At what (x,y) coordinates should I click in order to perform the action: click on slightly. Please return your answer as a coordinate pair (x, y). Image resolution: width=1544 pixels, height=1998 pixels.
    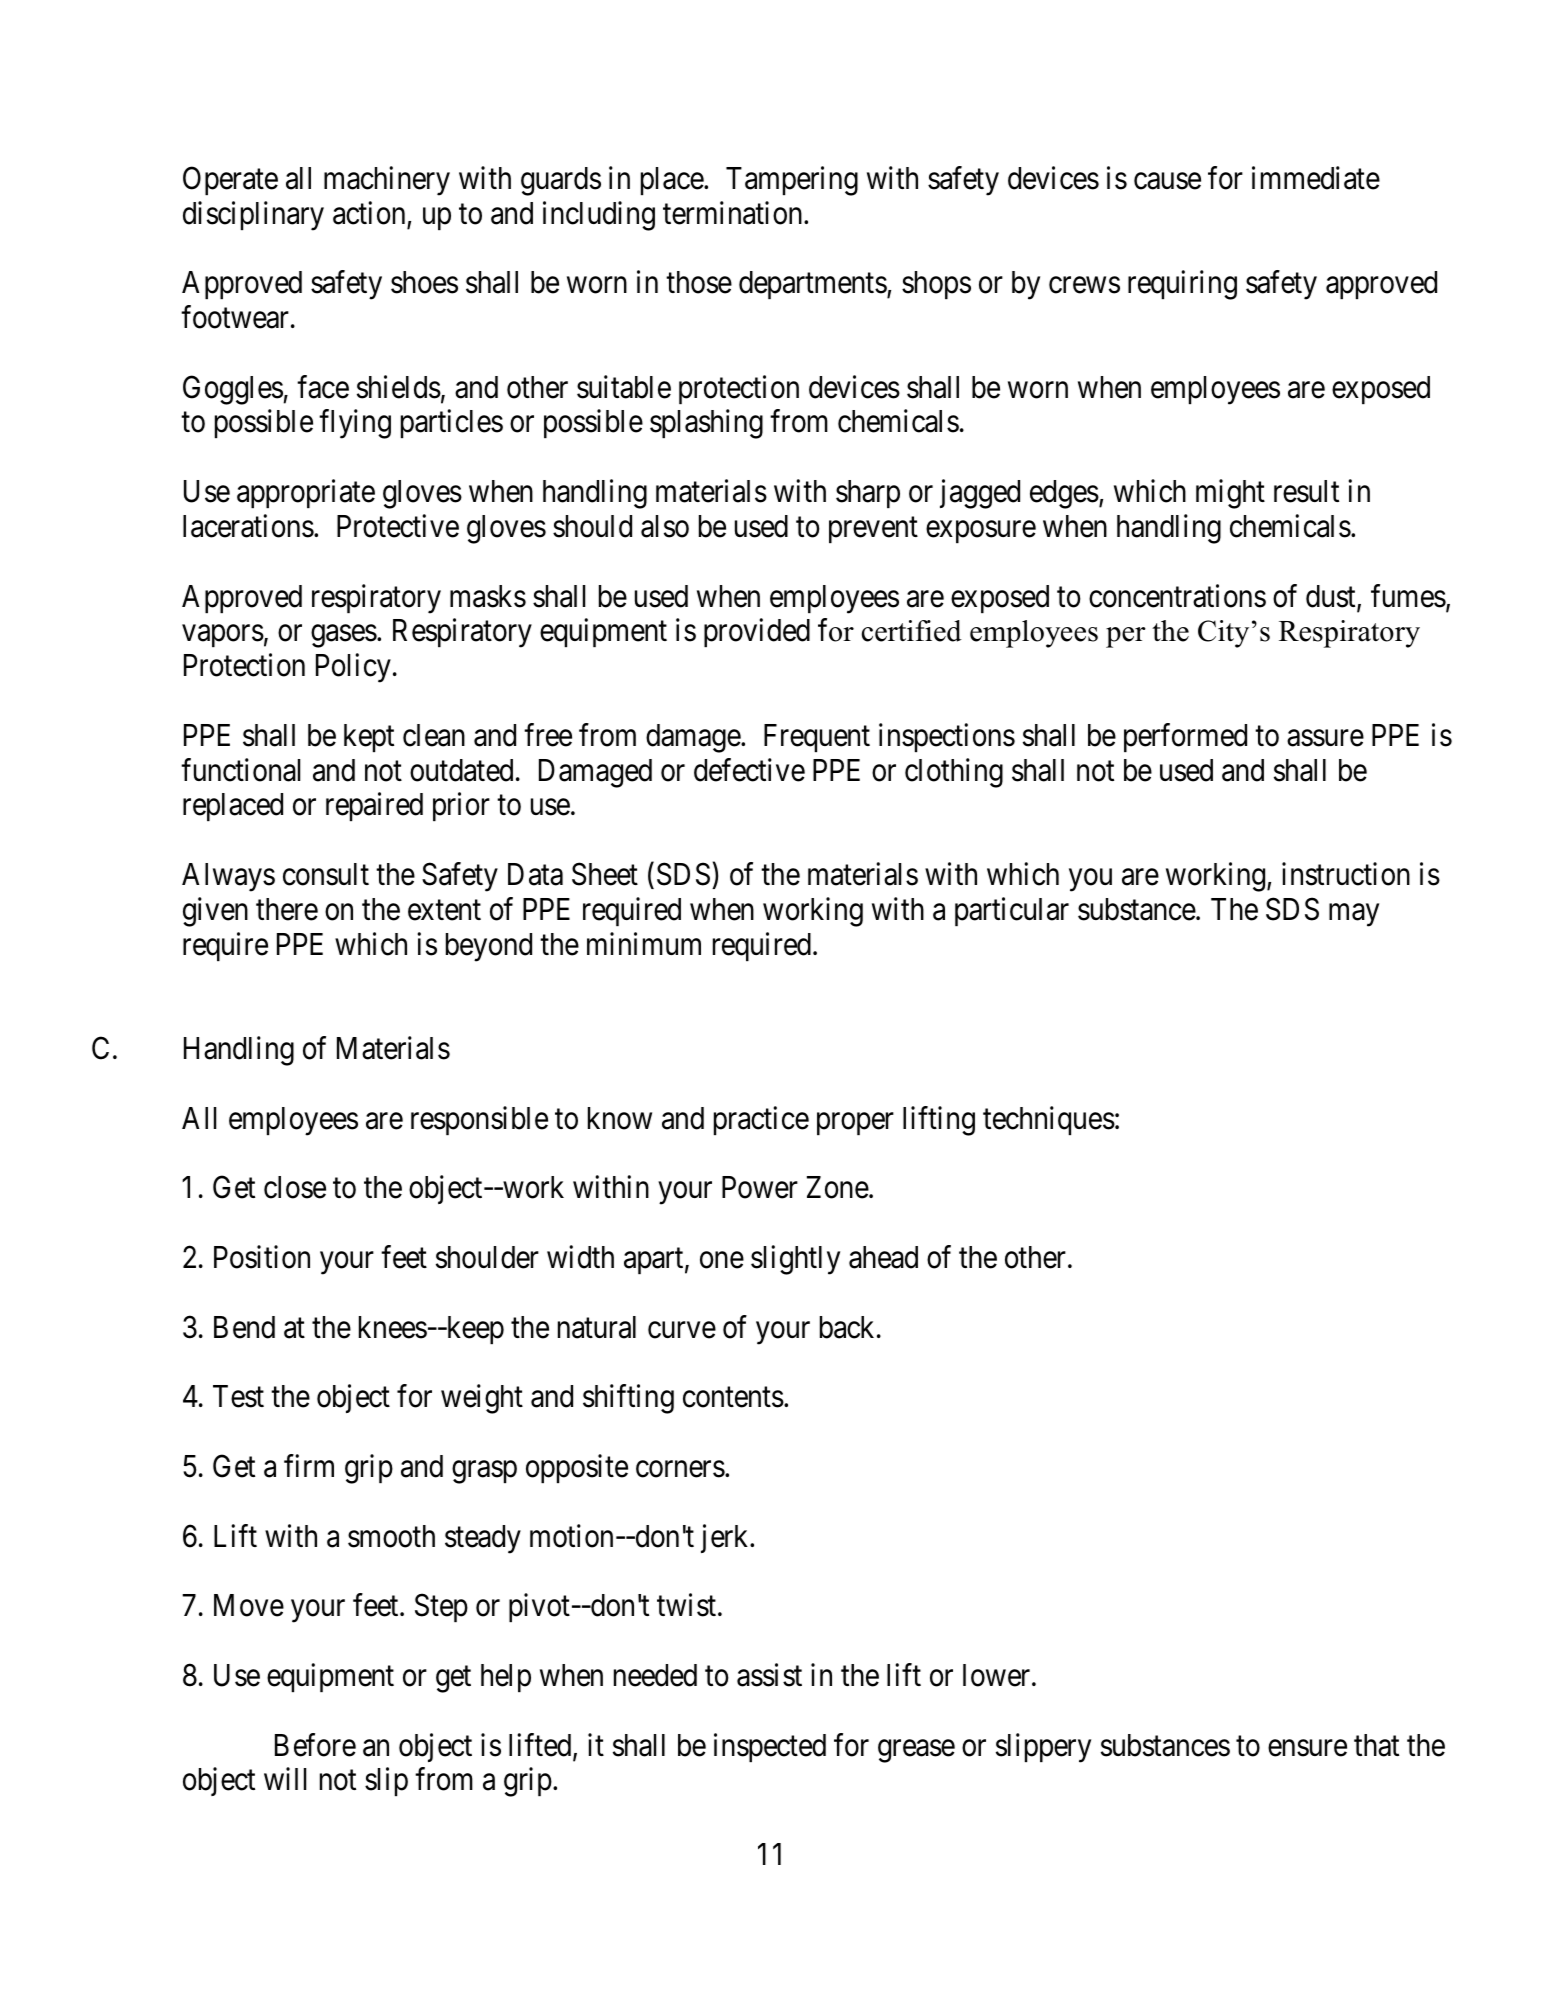
    Looking at the image, I should click on (795, 1260).
